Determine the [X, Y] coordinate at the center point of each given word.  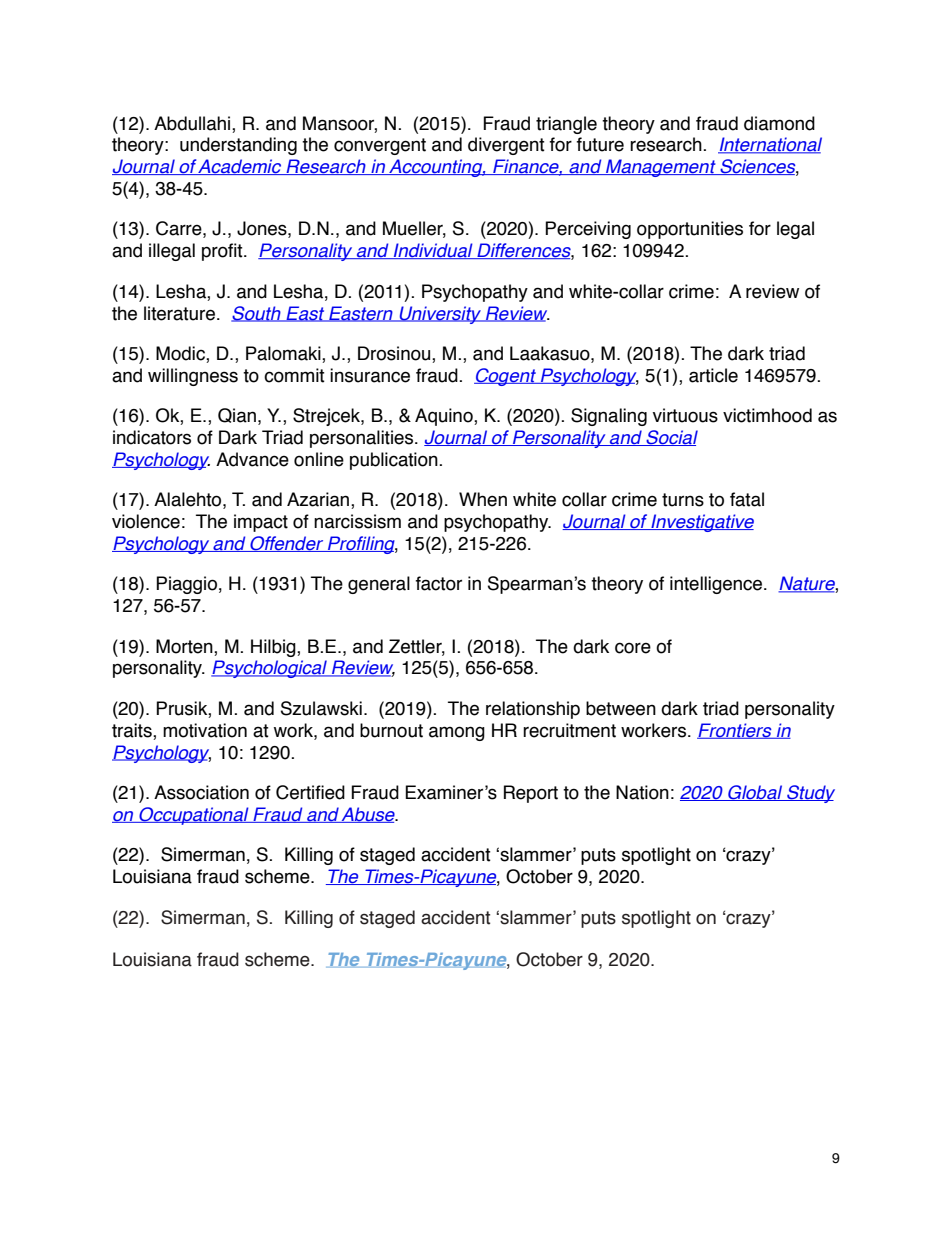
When [483, 499]
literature [179, 313]
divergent [506, 146]
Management [661, 168]
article [713, 375]
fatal [747, 499]
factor [439, 583]
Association [201, 792]
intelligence [717, 585]
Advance [252, 459]
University [440, 315]
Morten [185, 646]
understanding [238, 146]
